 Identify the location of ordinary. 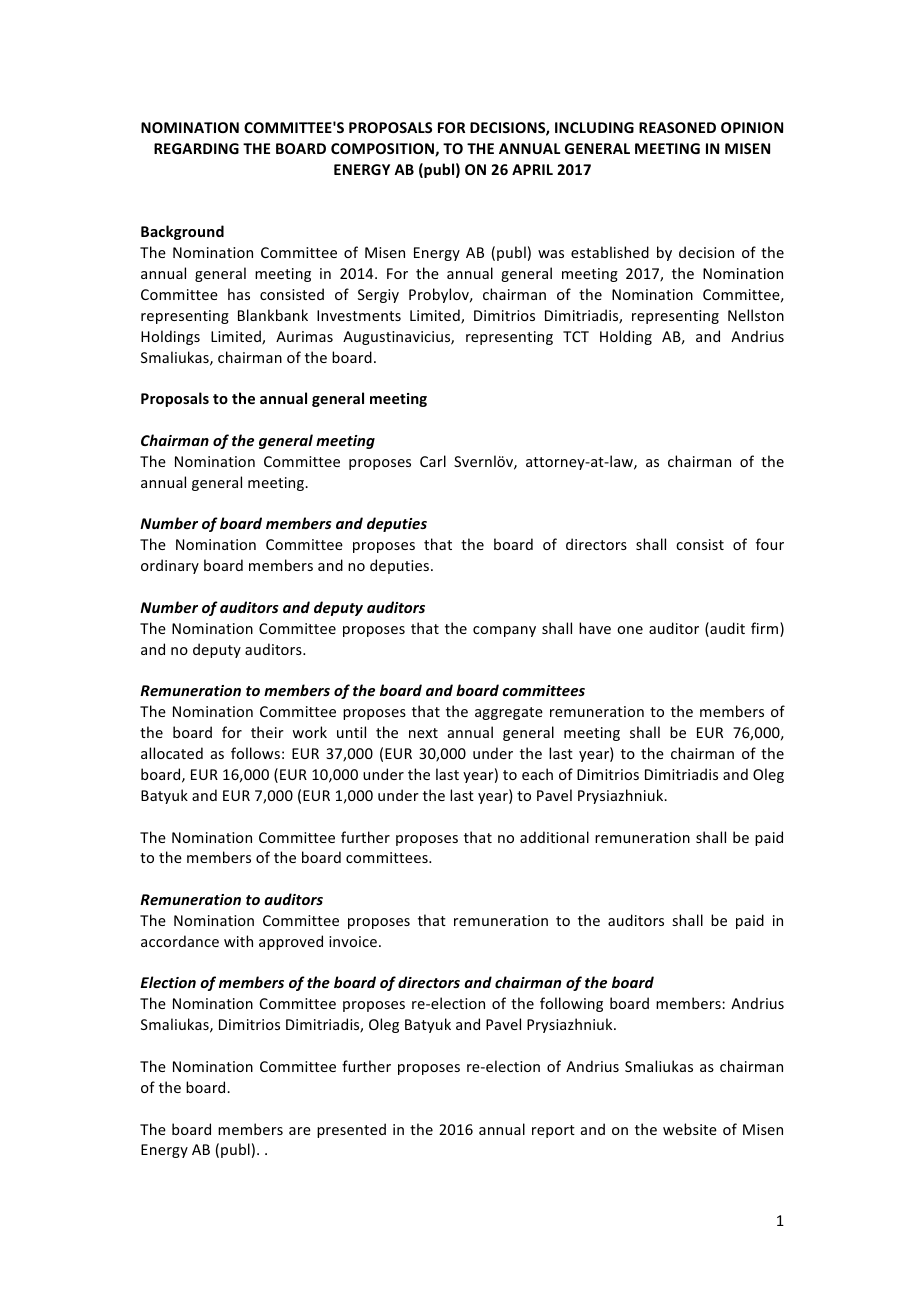
(170, 566).
